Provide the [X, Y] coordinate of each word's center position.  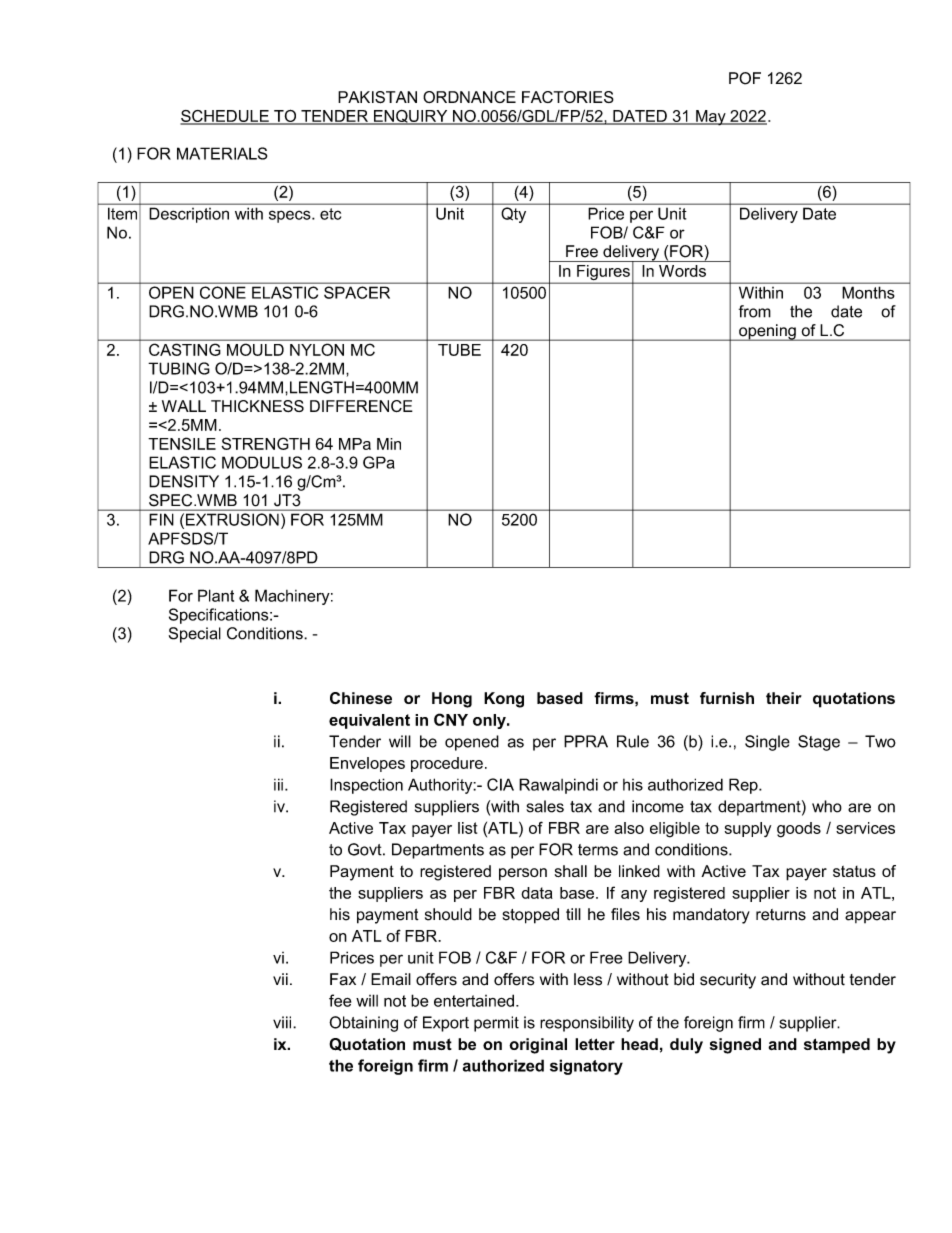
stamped [837, 1046]
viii [283, 1022]
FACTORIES [568, 97]
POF [745, 78]
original [538, 1046]
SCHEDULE [225, 117]
